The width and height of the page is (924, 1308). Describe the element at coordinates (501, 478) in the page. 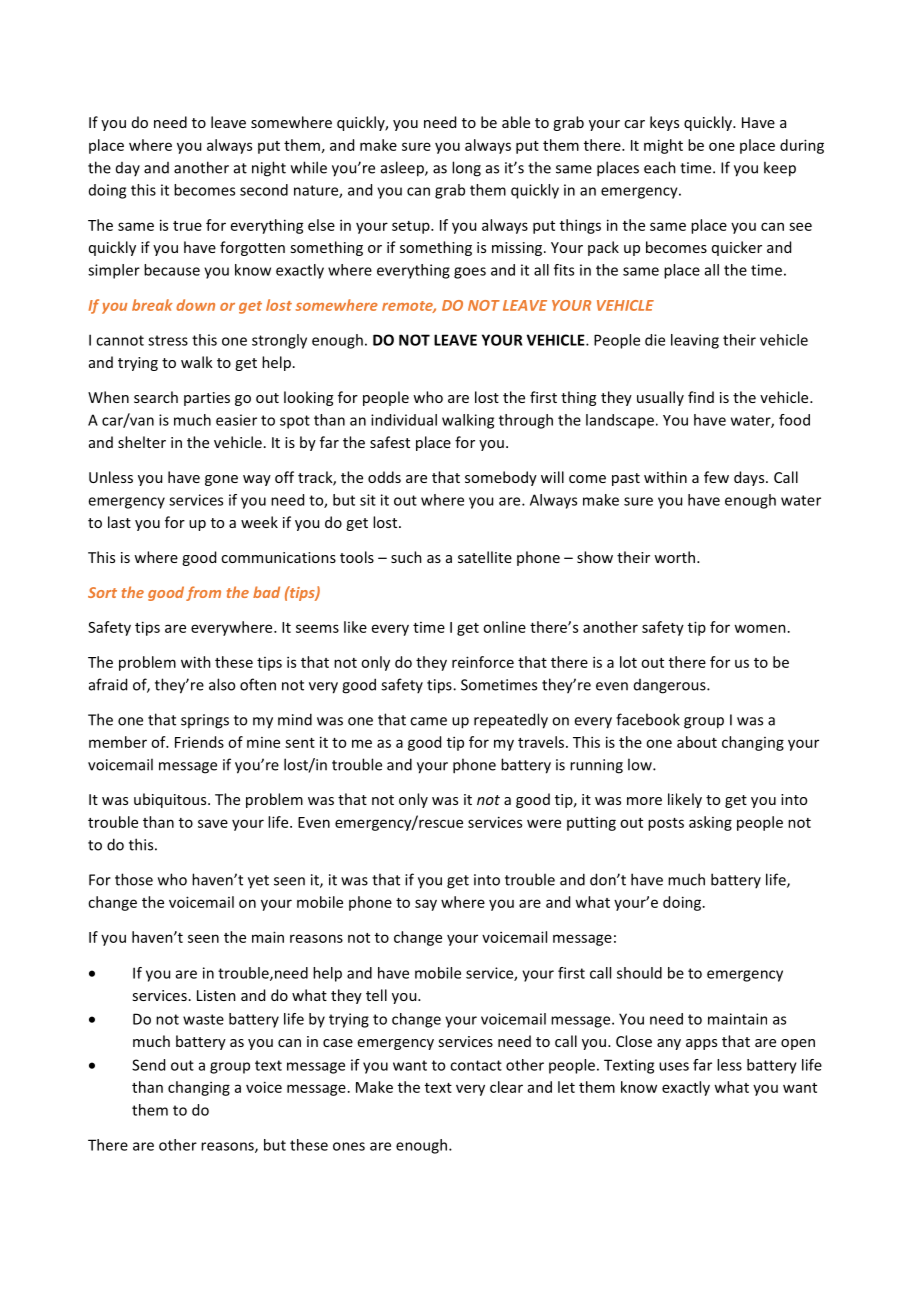

I see `somebody` at that location.
